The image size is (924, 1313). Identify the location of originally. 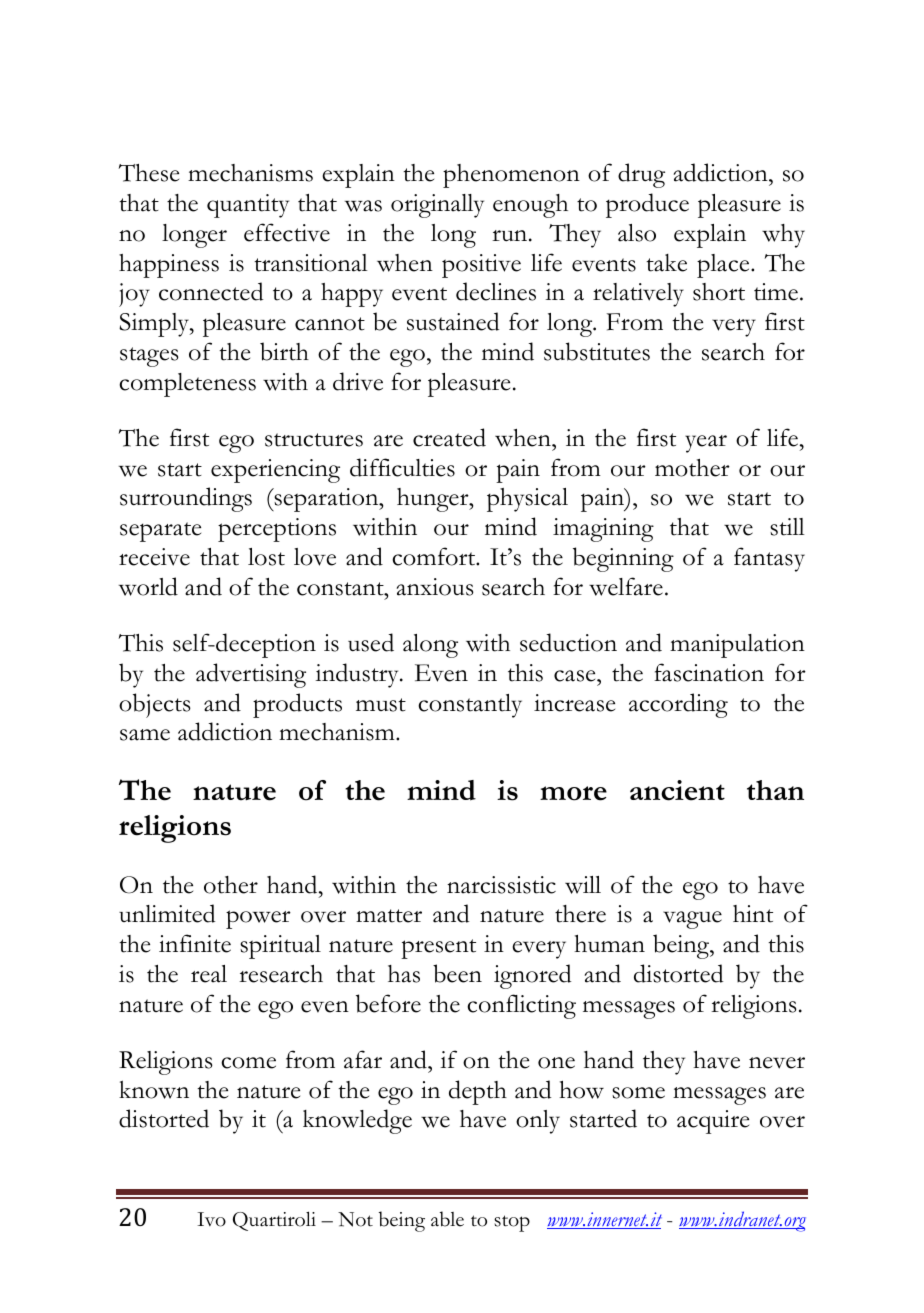
(437, 206).
